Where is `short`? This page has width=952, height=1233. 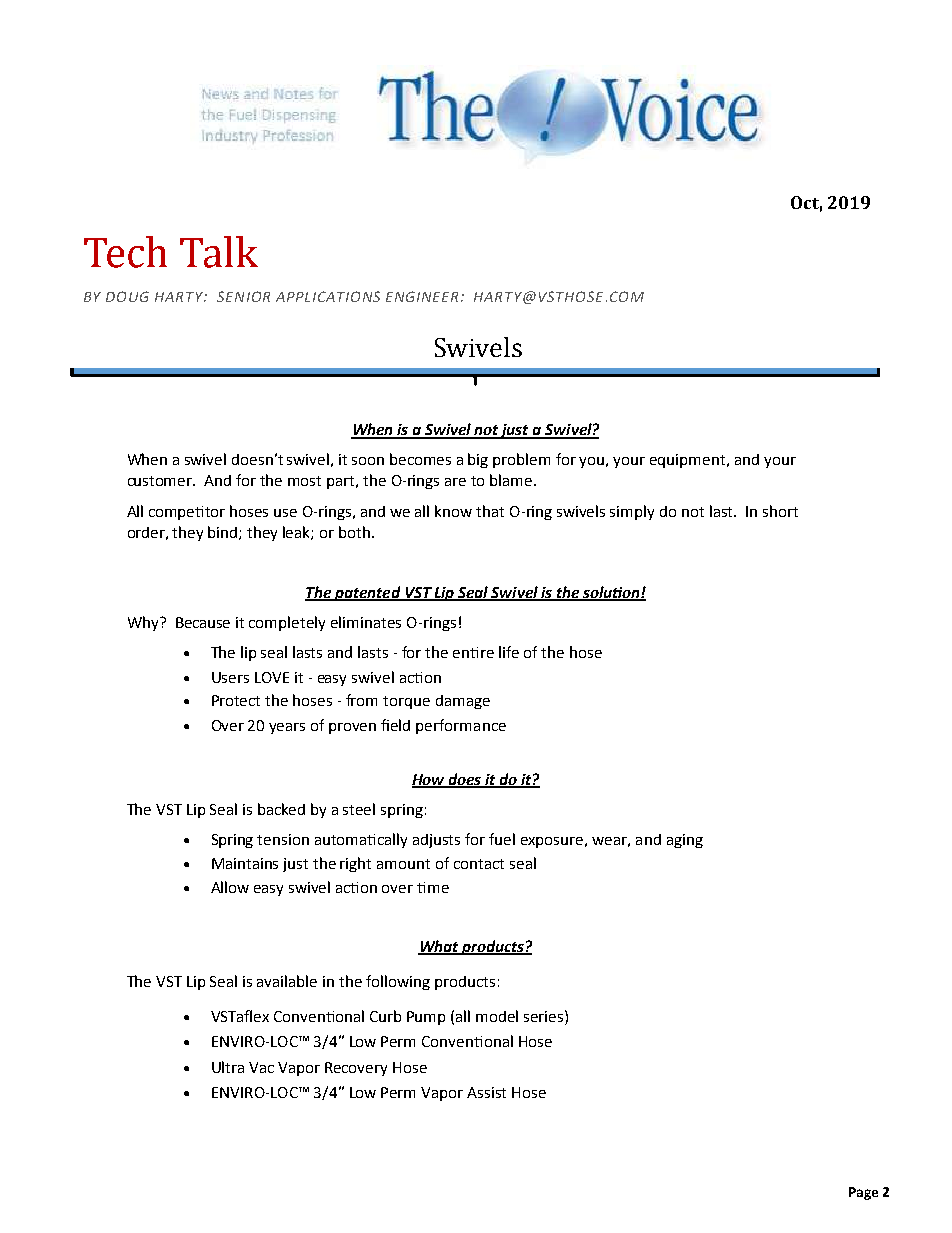
short is located at coordinates (780, 511).
